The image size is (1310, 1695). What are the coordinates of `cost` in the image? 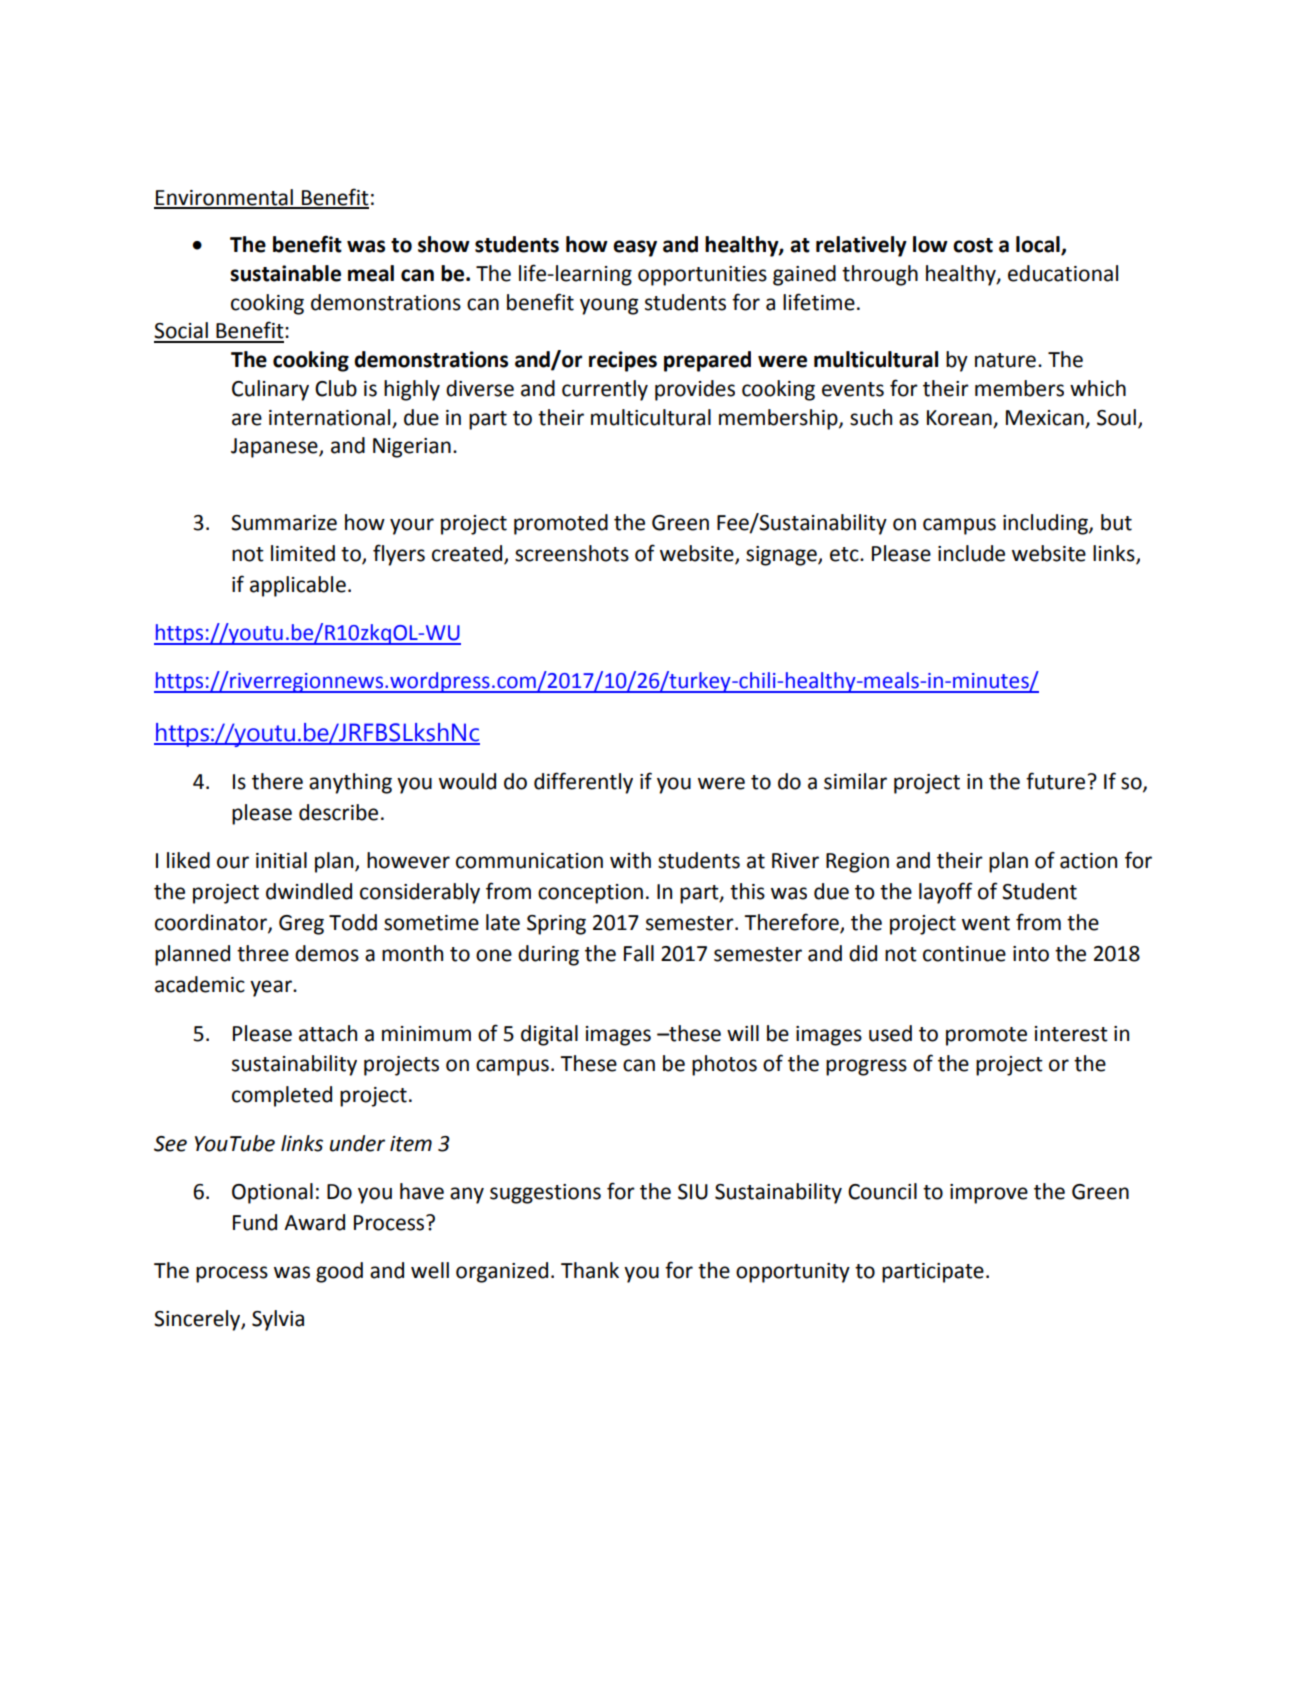 It's located at (973, 245).
